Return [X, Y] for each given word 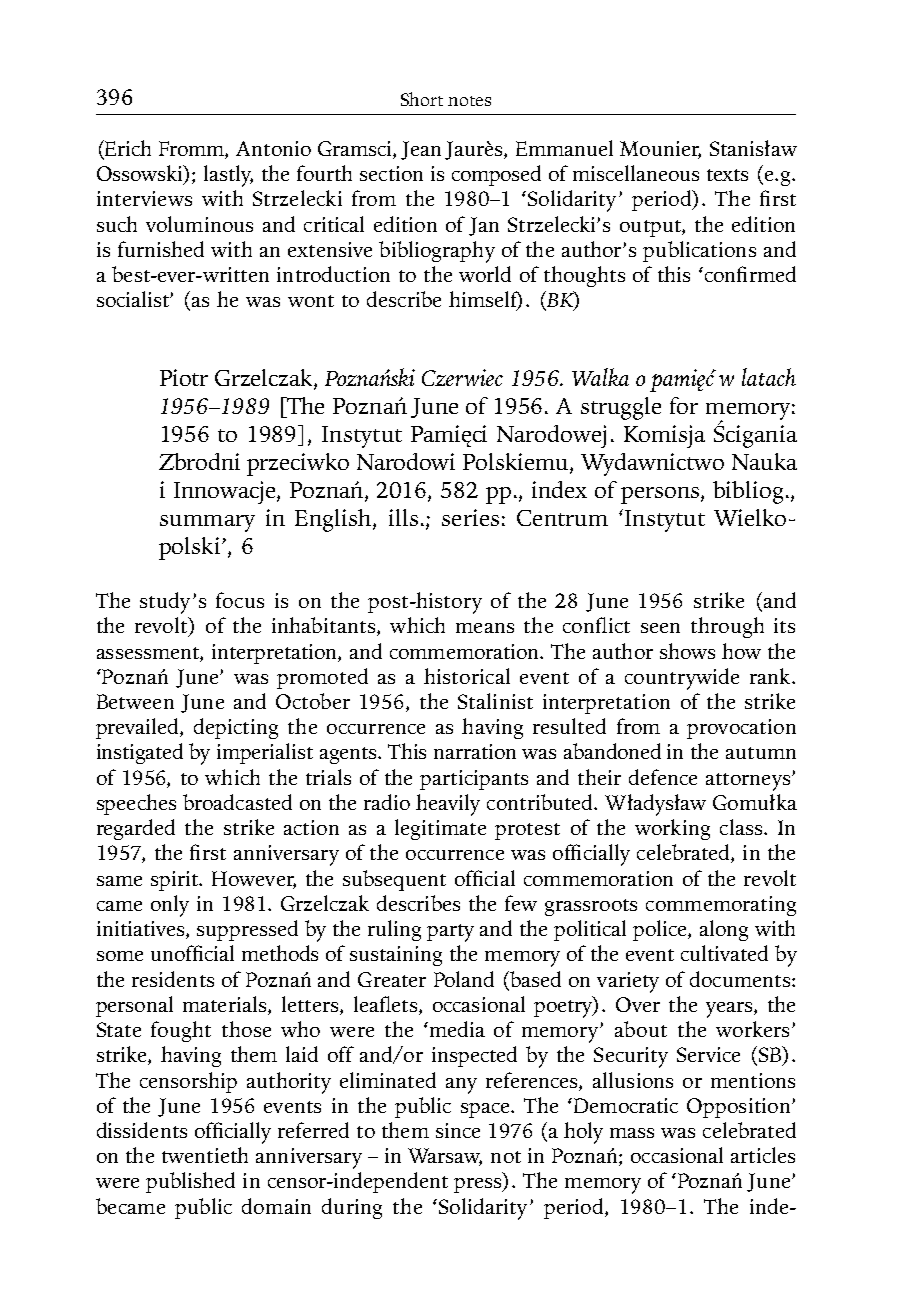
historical [467, 676]
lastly [228, 176]
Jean [421, 150]
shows [687, 651]
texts [727, 175]
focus [240, 600]
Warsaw [445, 1157]
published [190, 1182]
